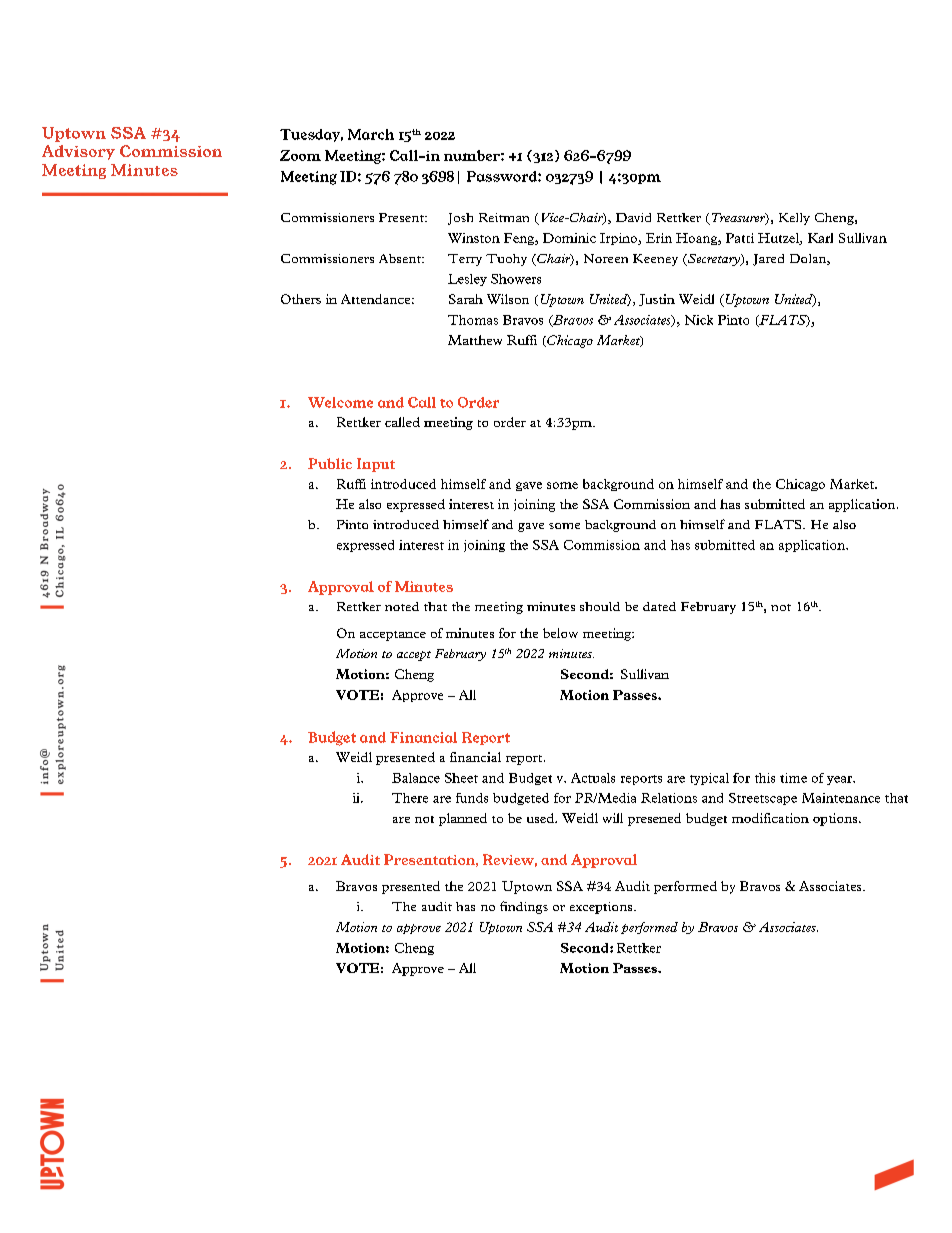  Describe the element at coordinates (659, 606) in the screenshot. I see `dated` at that location.
